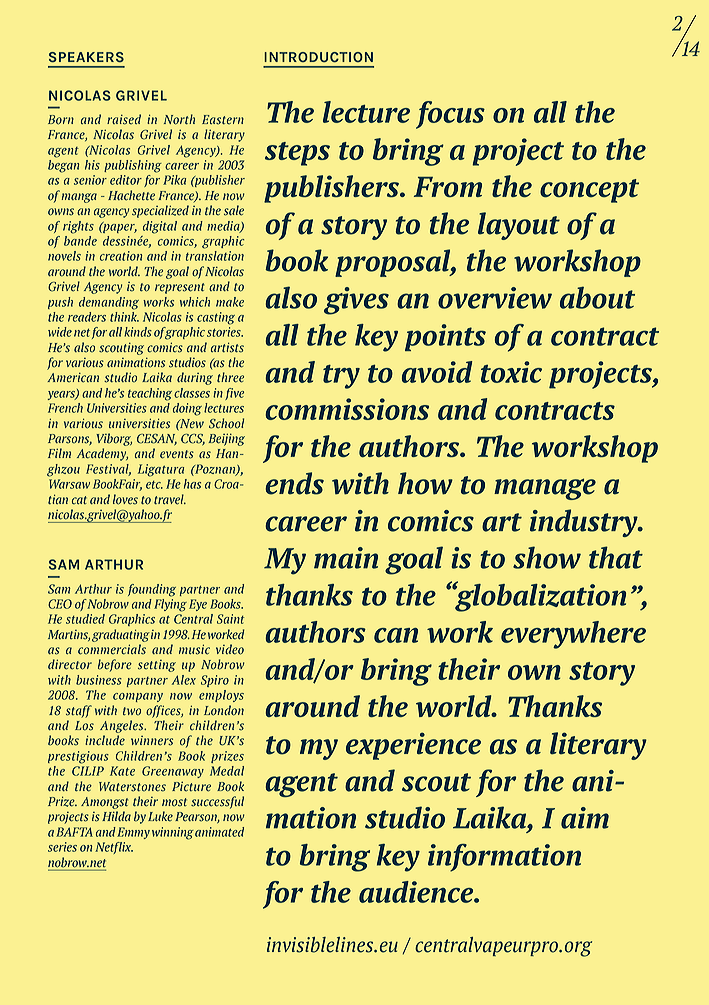 This screenshot has height=1005, width=709. What do you see at coordinates (547, 557) in the screenshot?
I see `show` at bounding box center [547, 557].
